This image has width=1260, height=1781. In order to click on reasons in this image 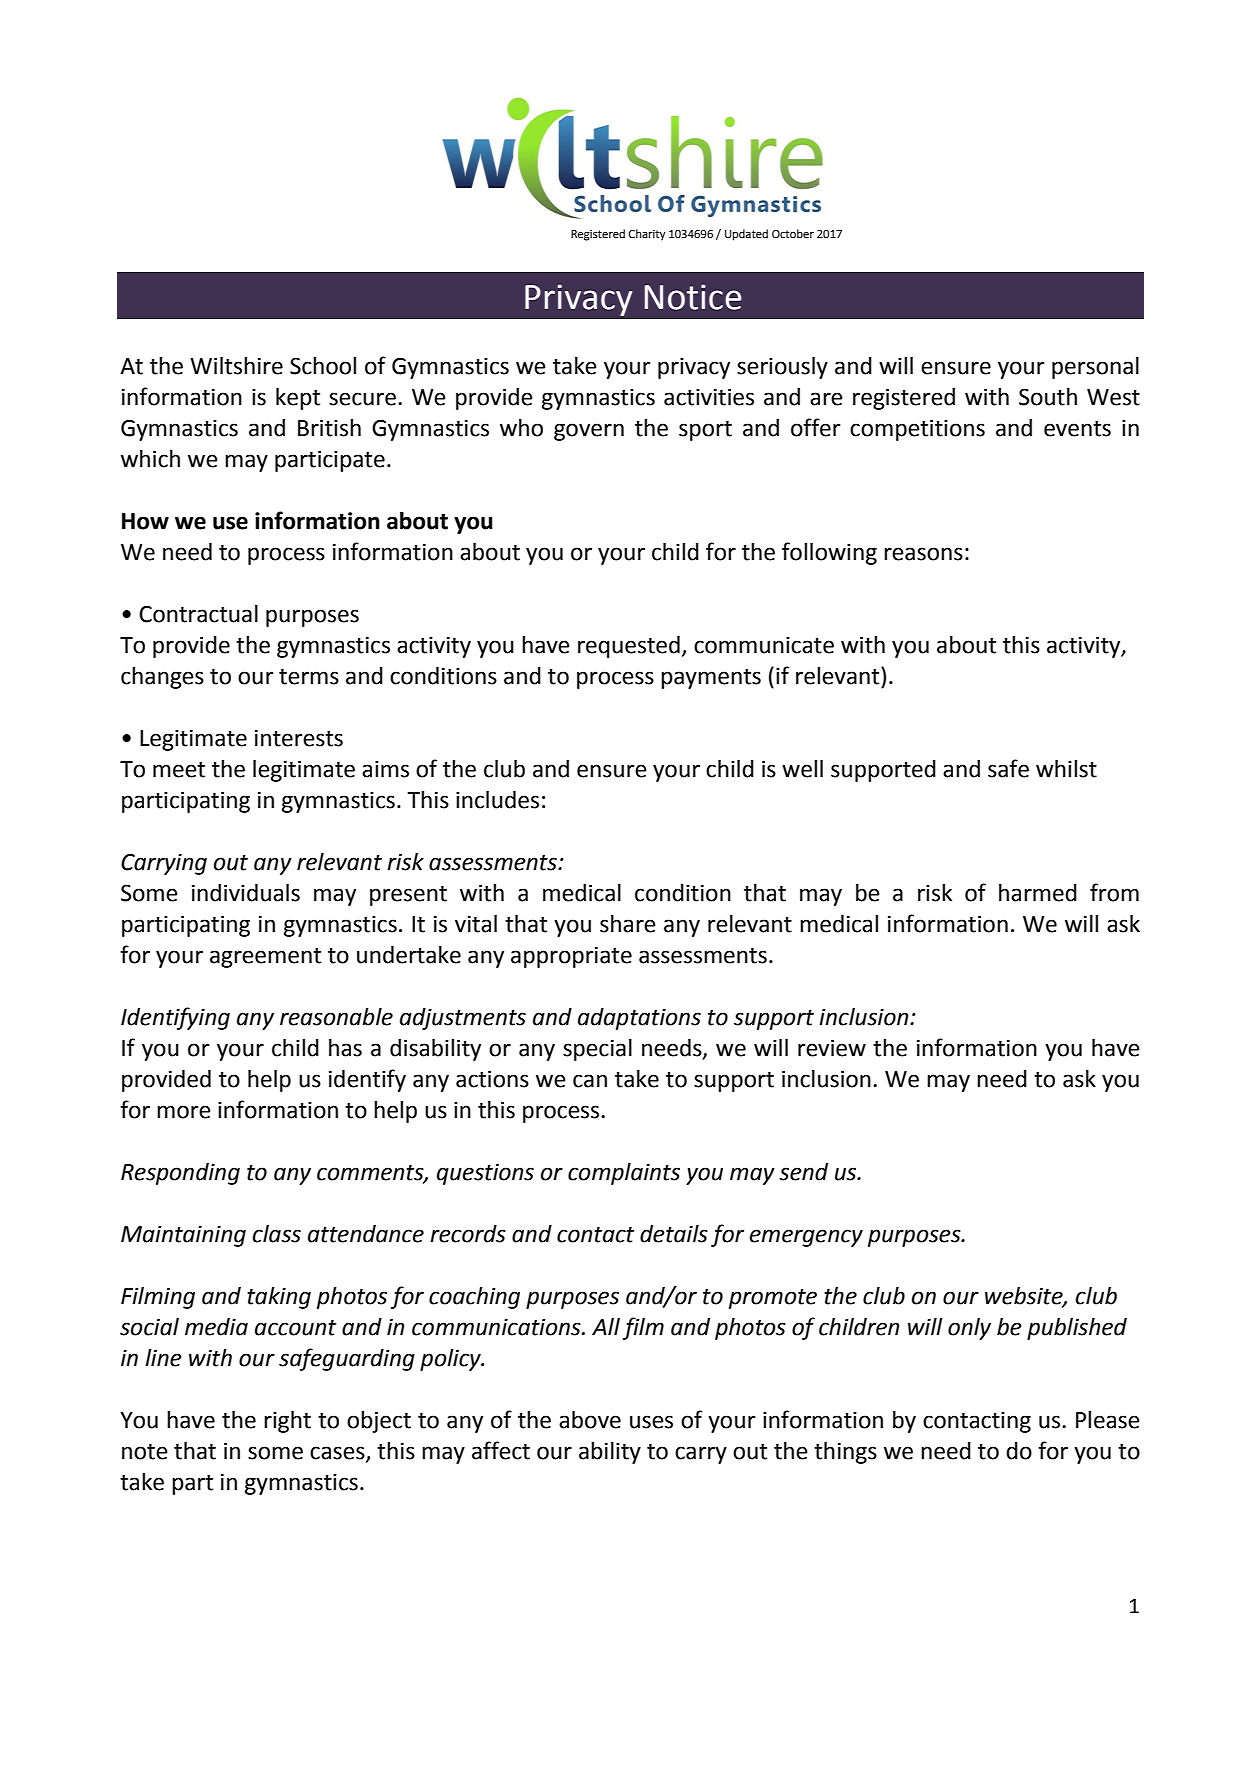, I will do `click(923, 554)`.
